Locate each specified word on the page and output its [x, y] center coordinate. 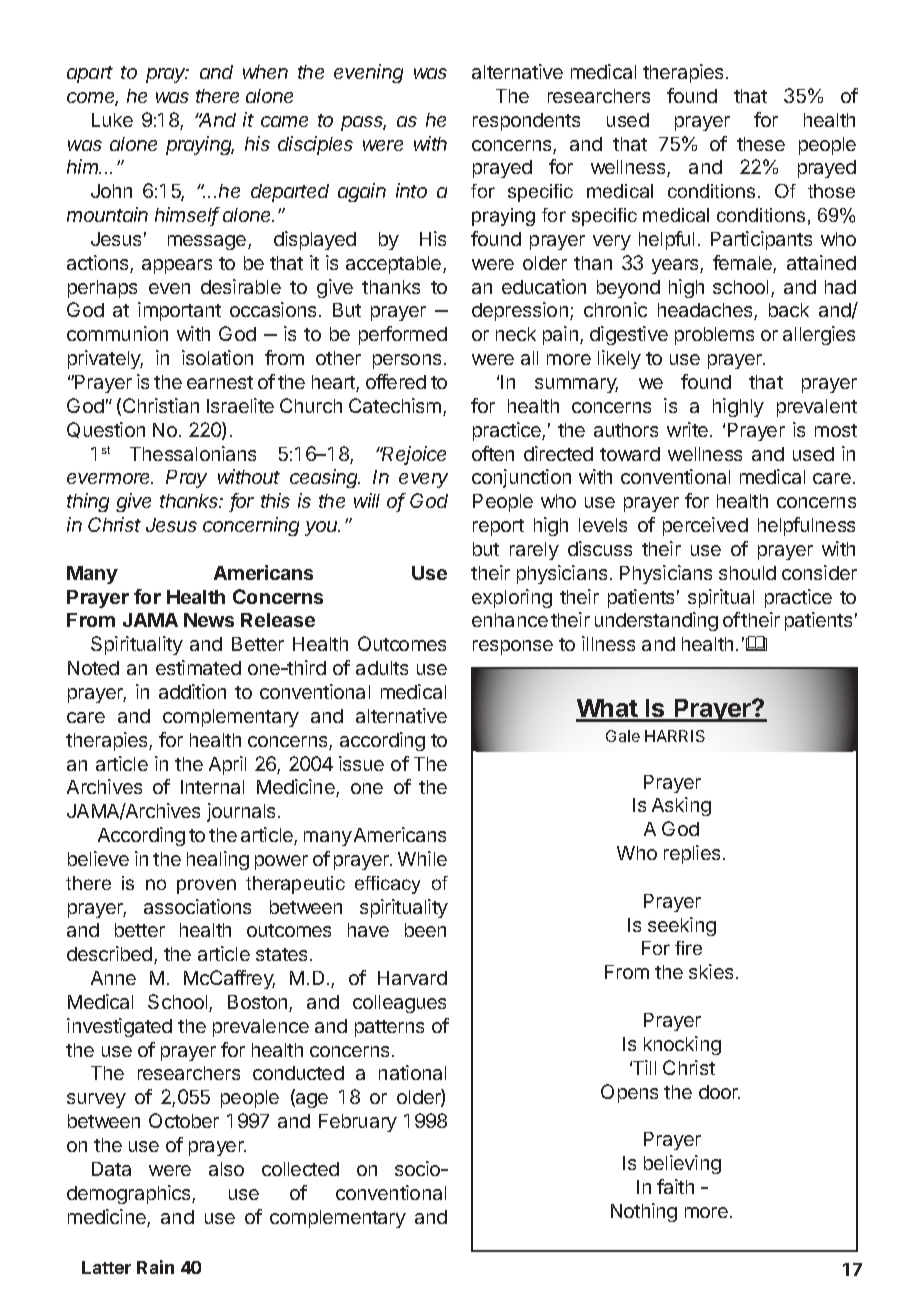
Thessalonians [193, 453]
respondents [526, 122]
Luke [112, 120]
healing [218, 860]
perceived [705, 526]
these [761, 144]
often [493, 453]
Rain [155, 1267]
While [422, 858]
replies [692, 854]
